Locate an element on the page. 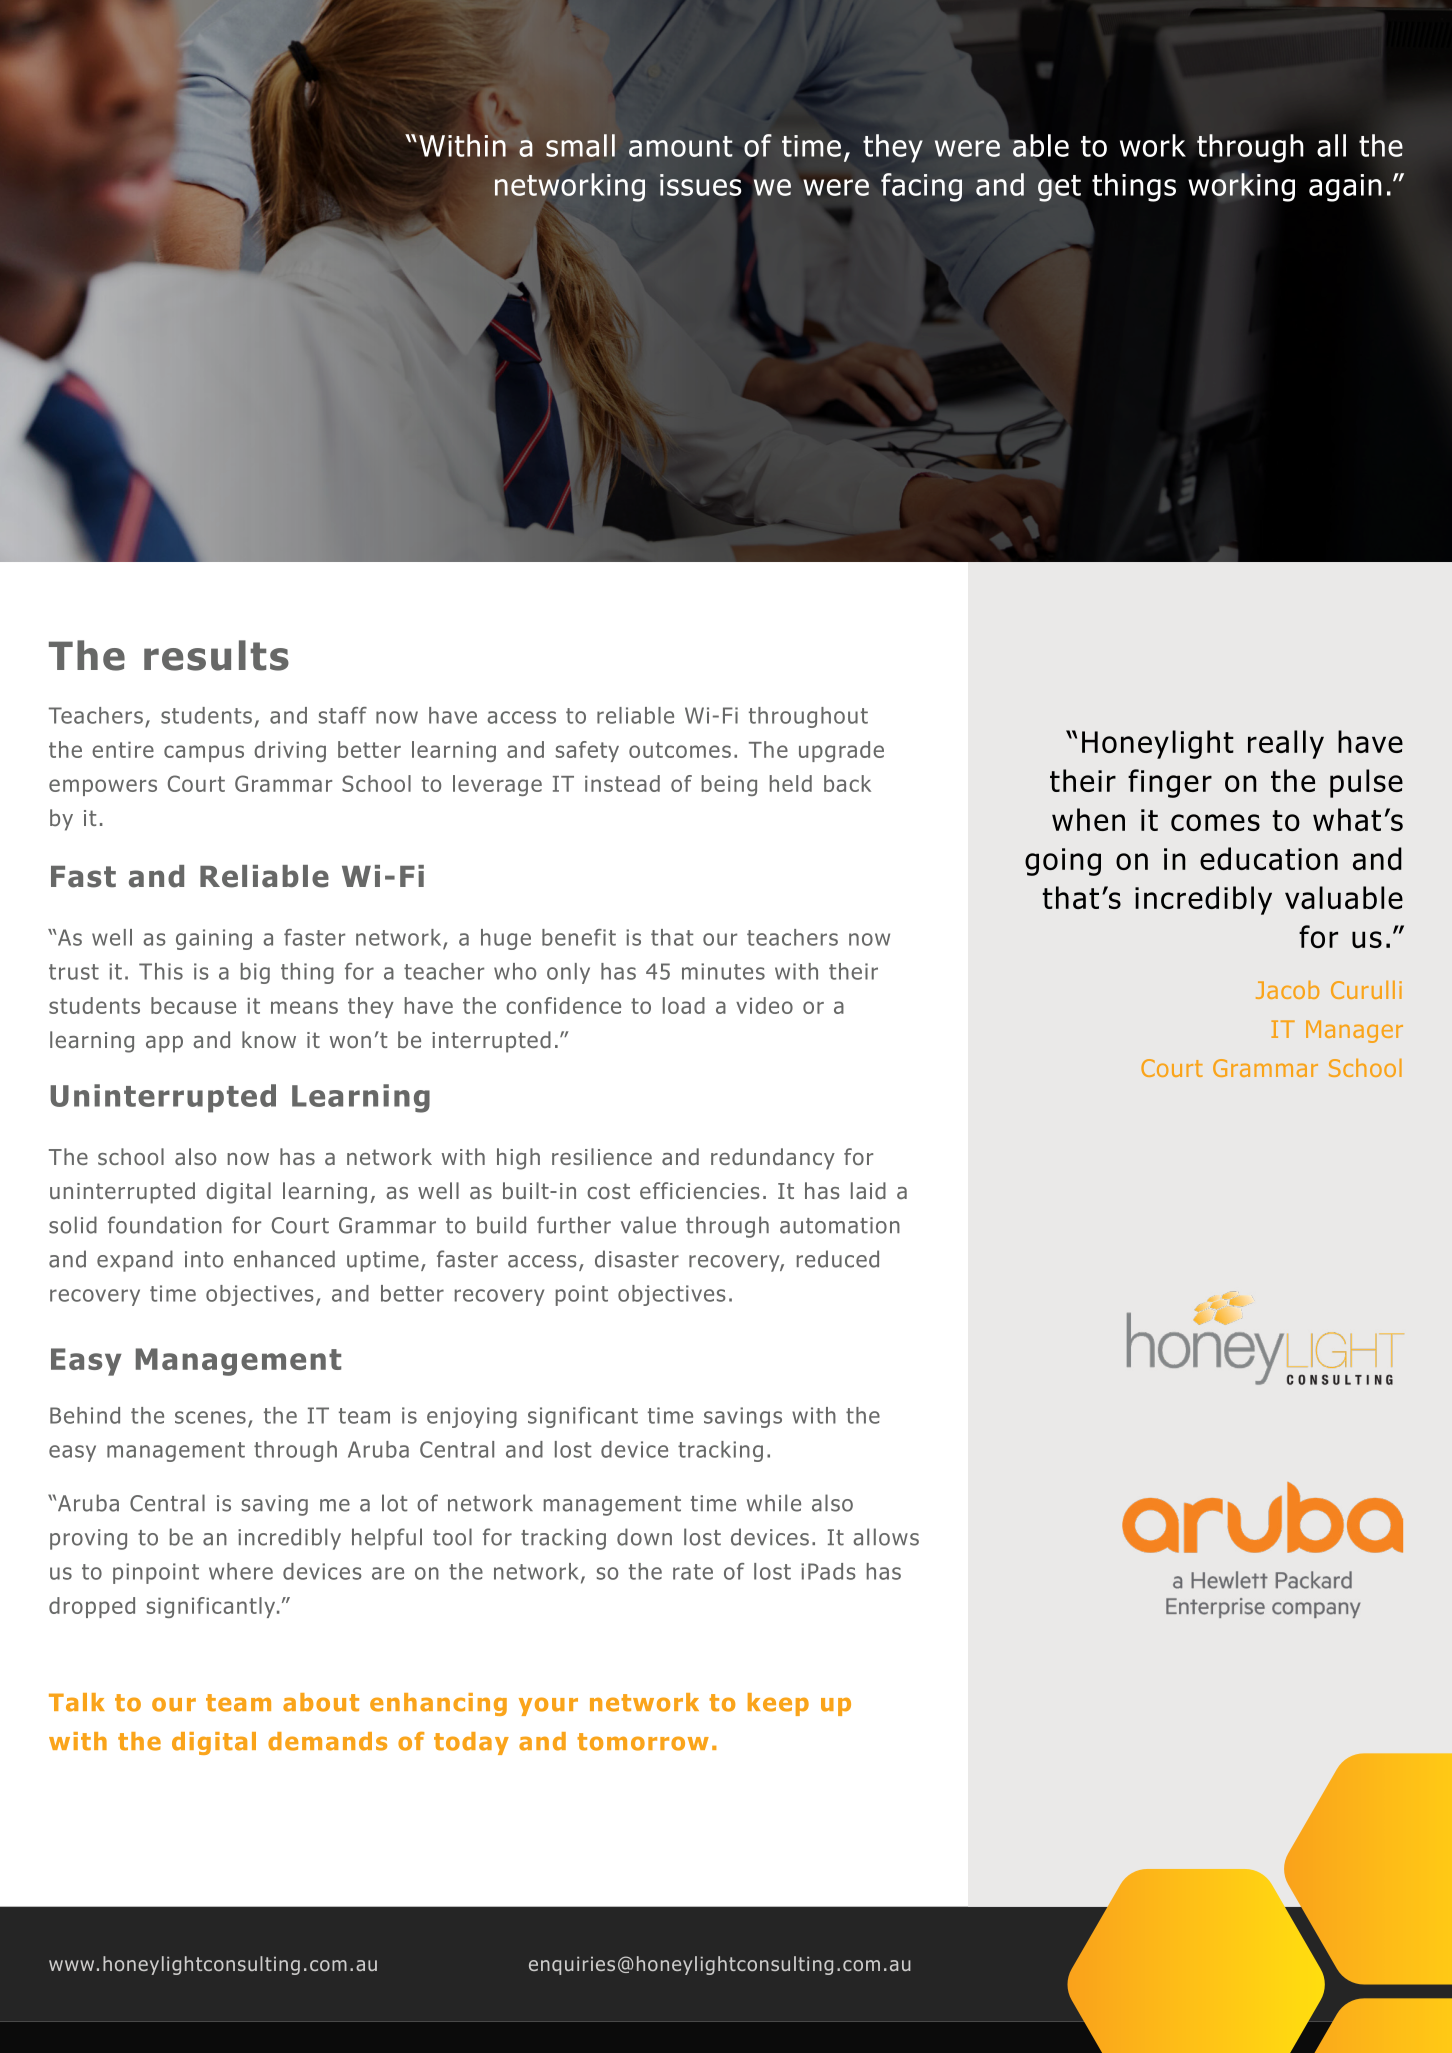 The width and height of the image is (1452, 2053). results is located at coordinates (216, 655).
